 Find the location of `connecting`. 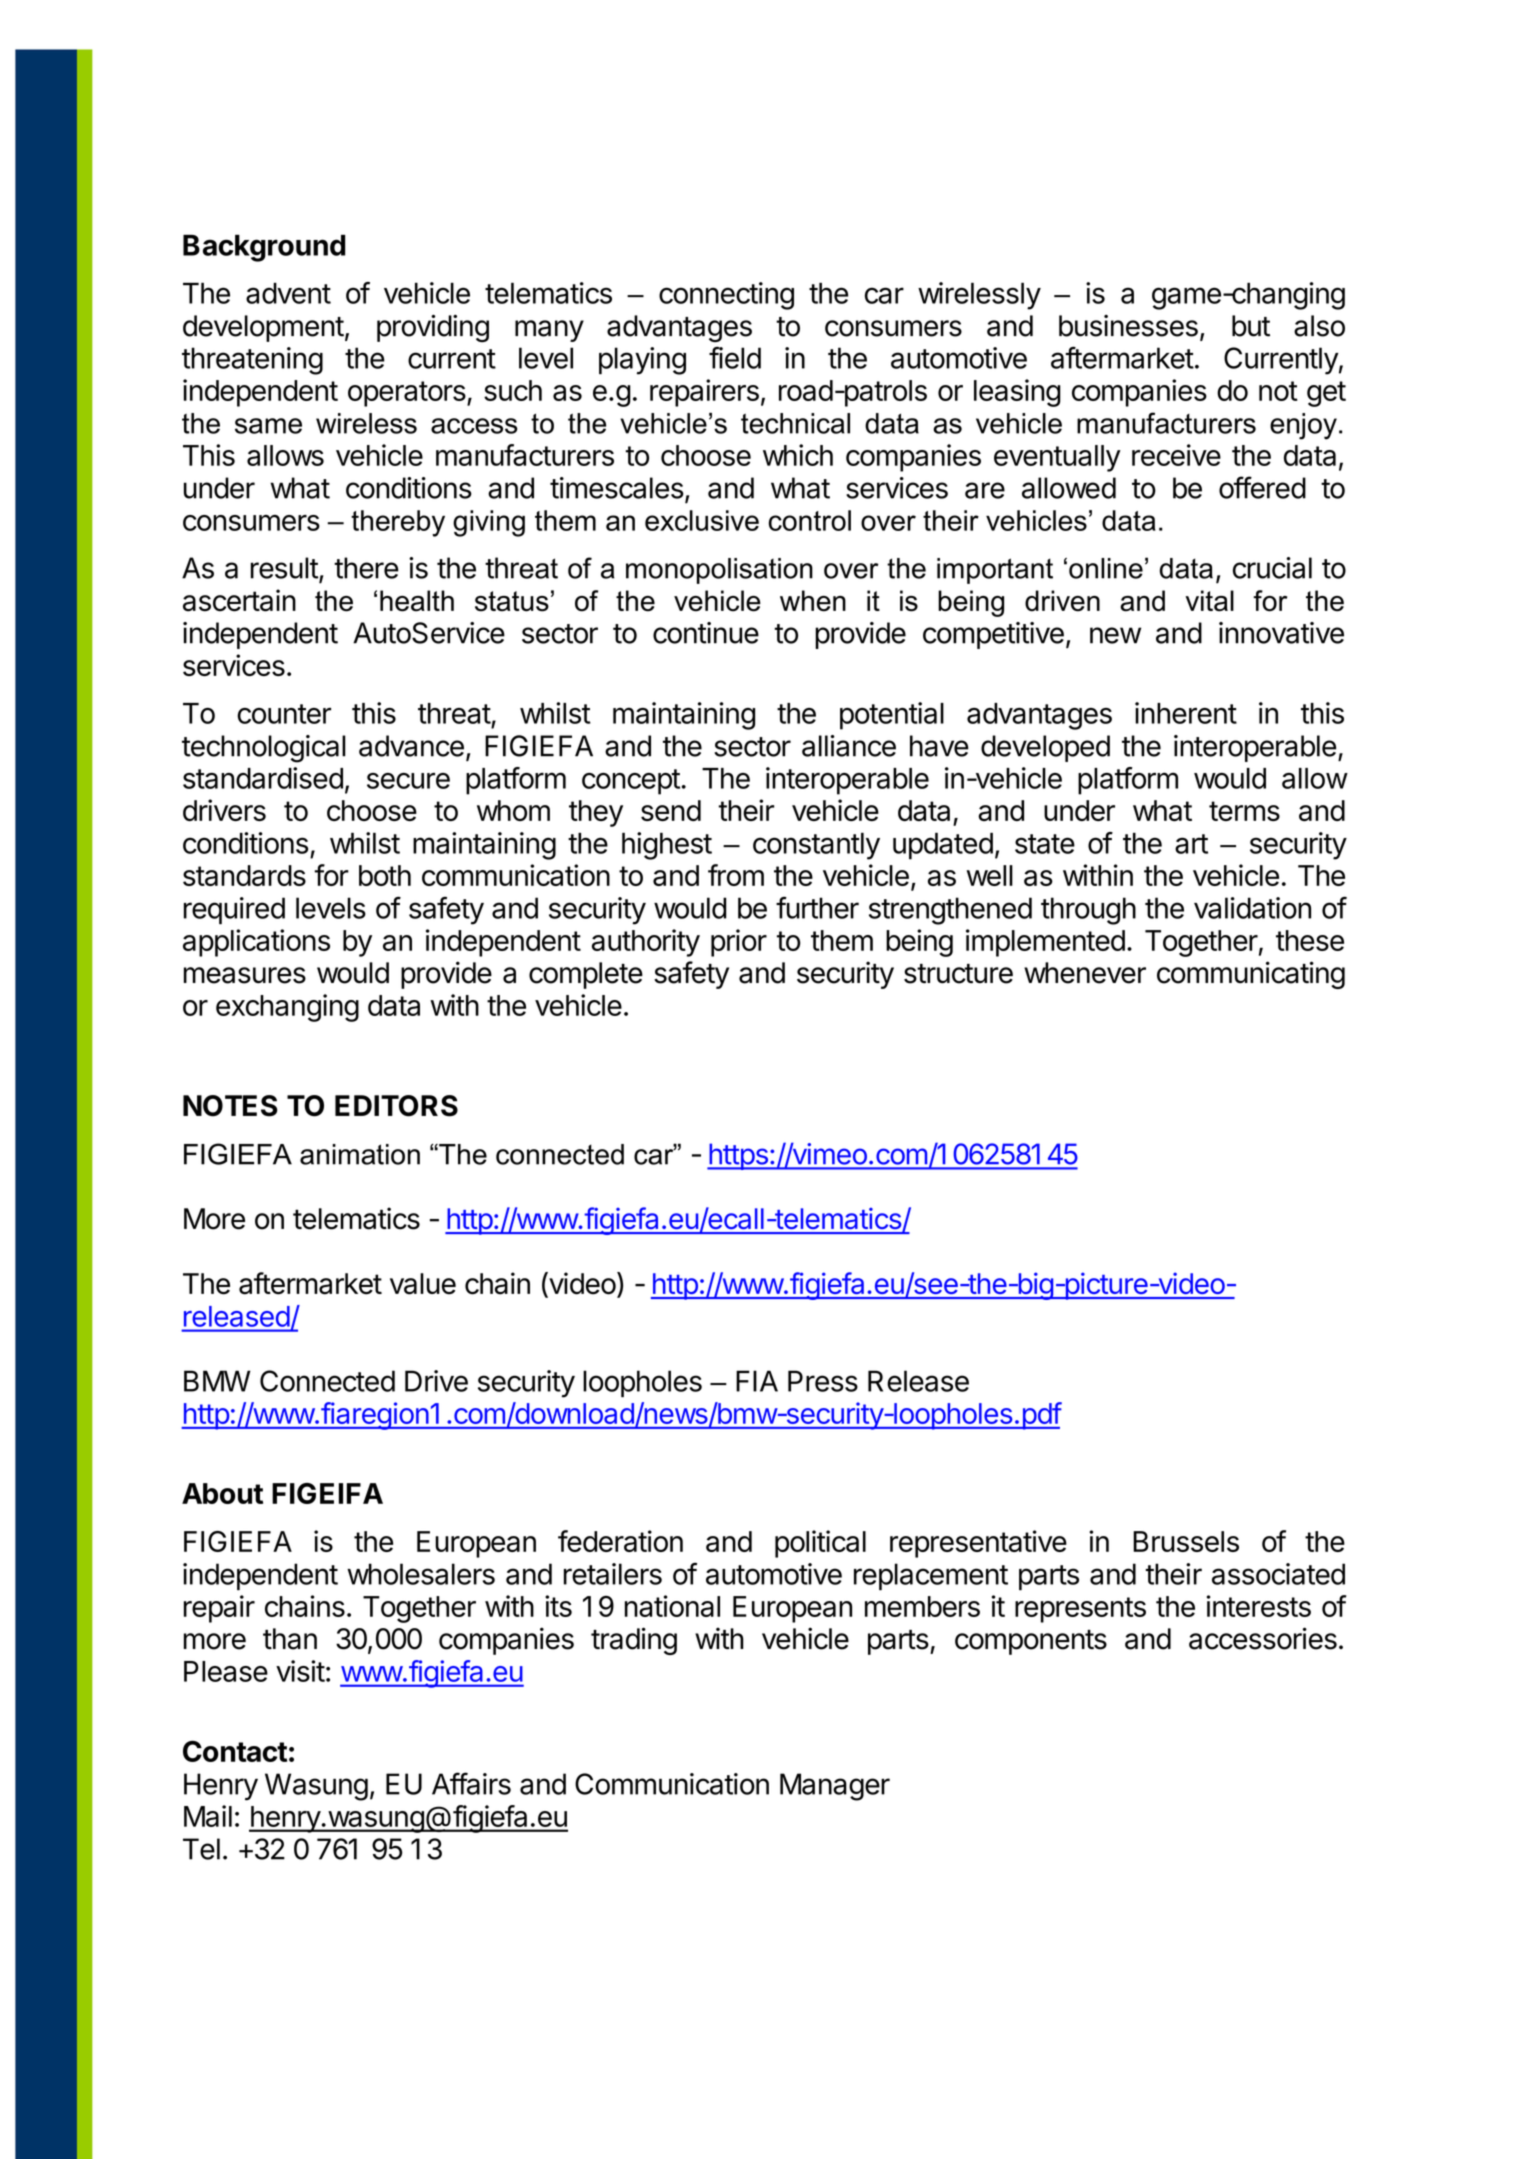

connecting is located at coordinates (726, 296).
